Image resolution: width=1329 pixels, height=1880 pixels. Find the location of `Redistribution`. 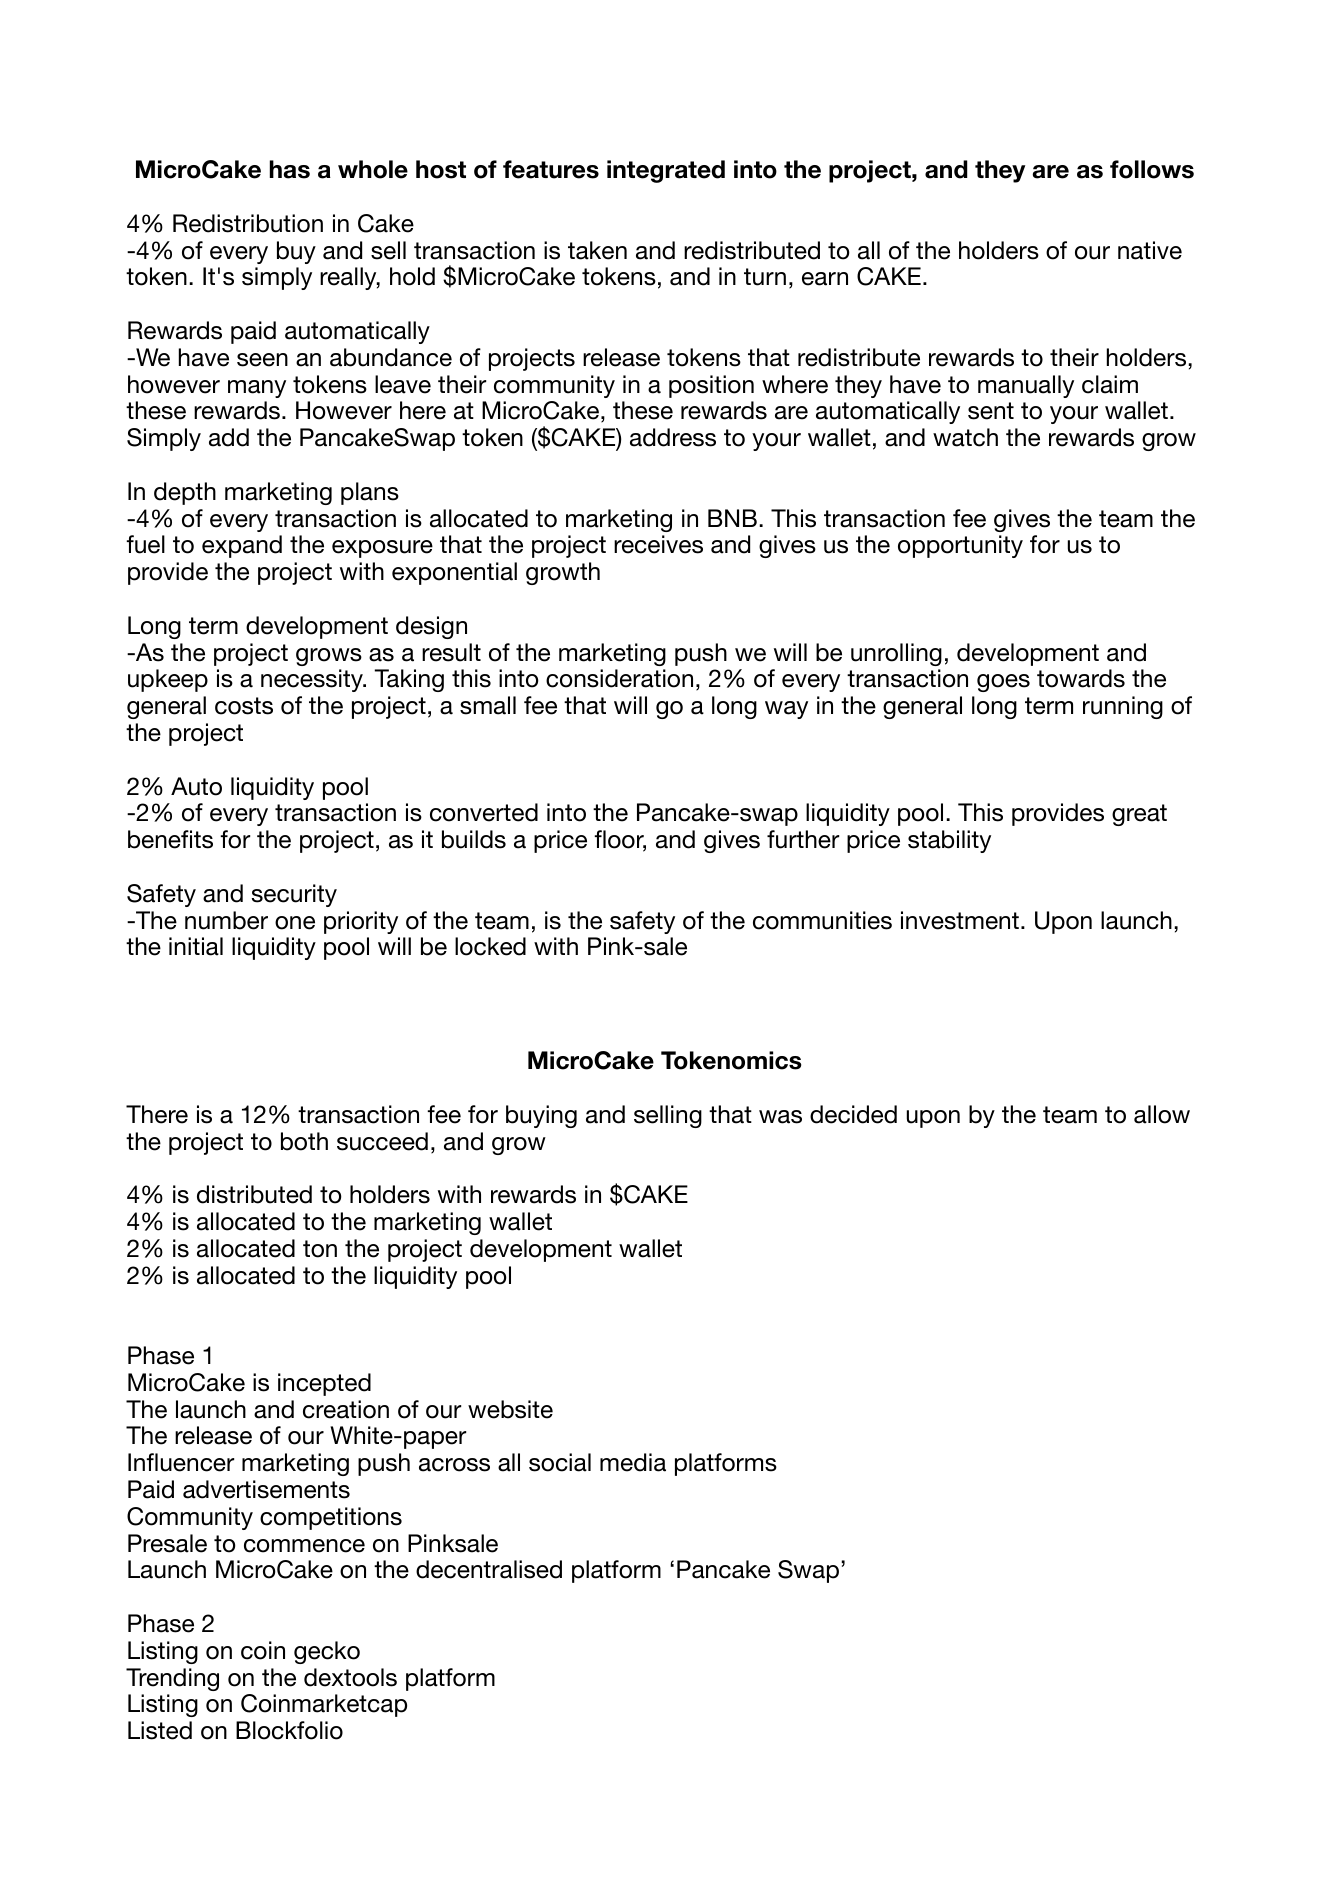

Redistribution is located at coordinates (248, 223).
